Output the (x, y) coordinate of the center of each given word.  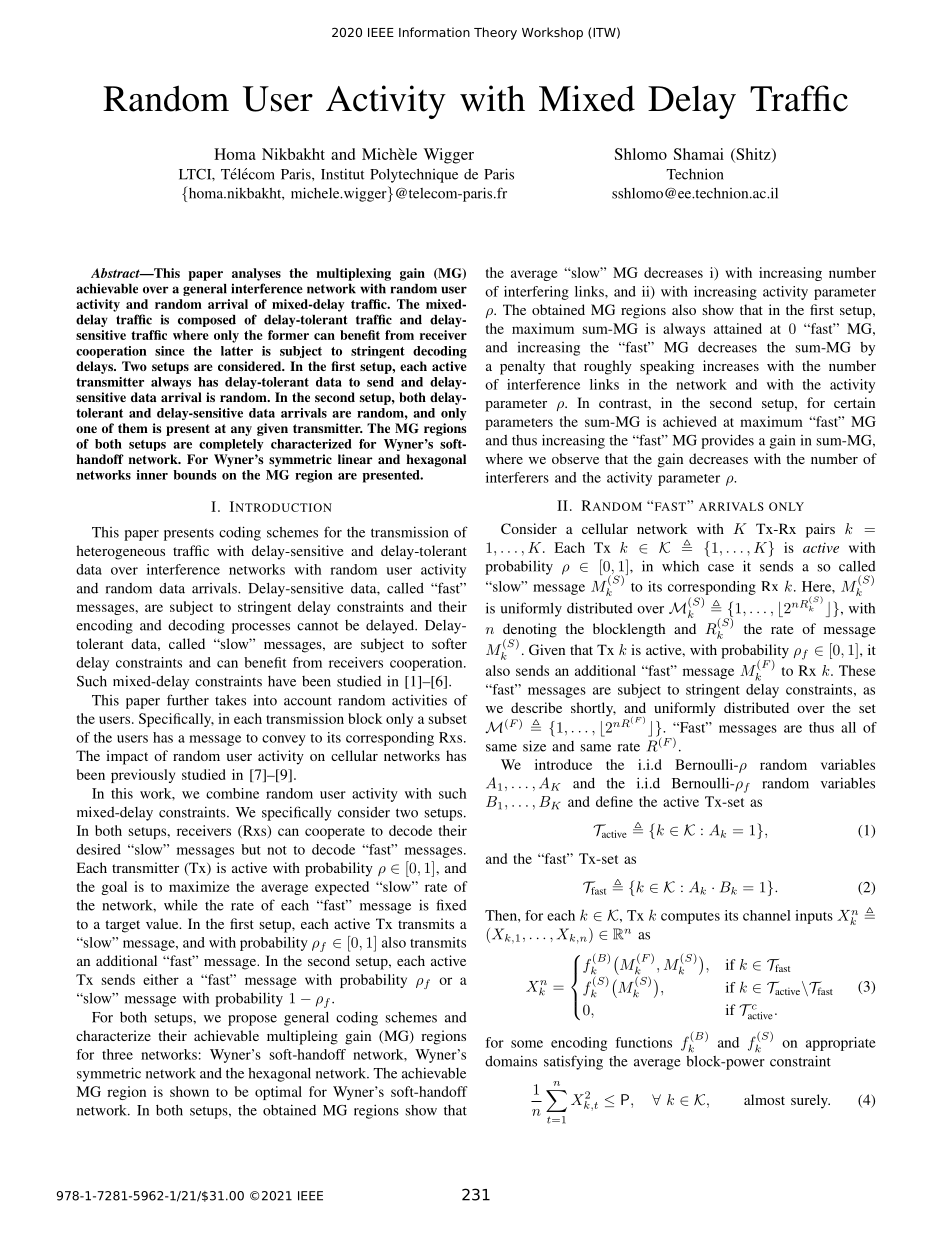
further (188, 700)
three (117, 1054)
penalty (522, 367)
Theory (495, 33)
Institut (342, 174)
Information (434, 32)
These (857, 670)
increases (731, 365)
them (133, 428)
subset (447, 718)
